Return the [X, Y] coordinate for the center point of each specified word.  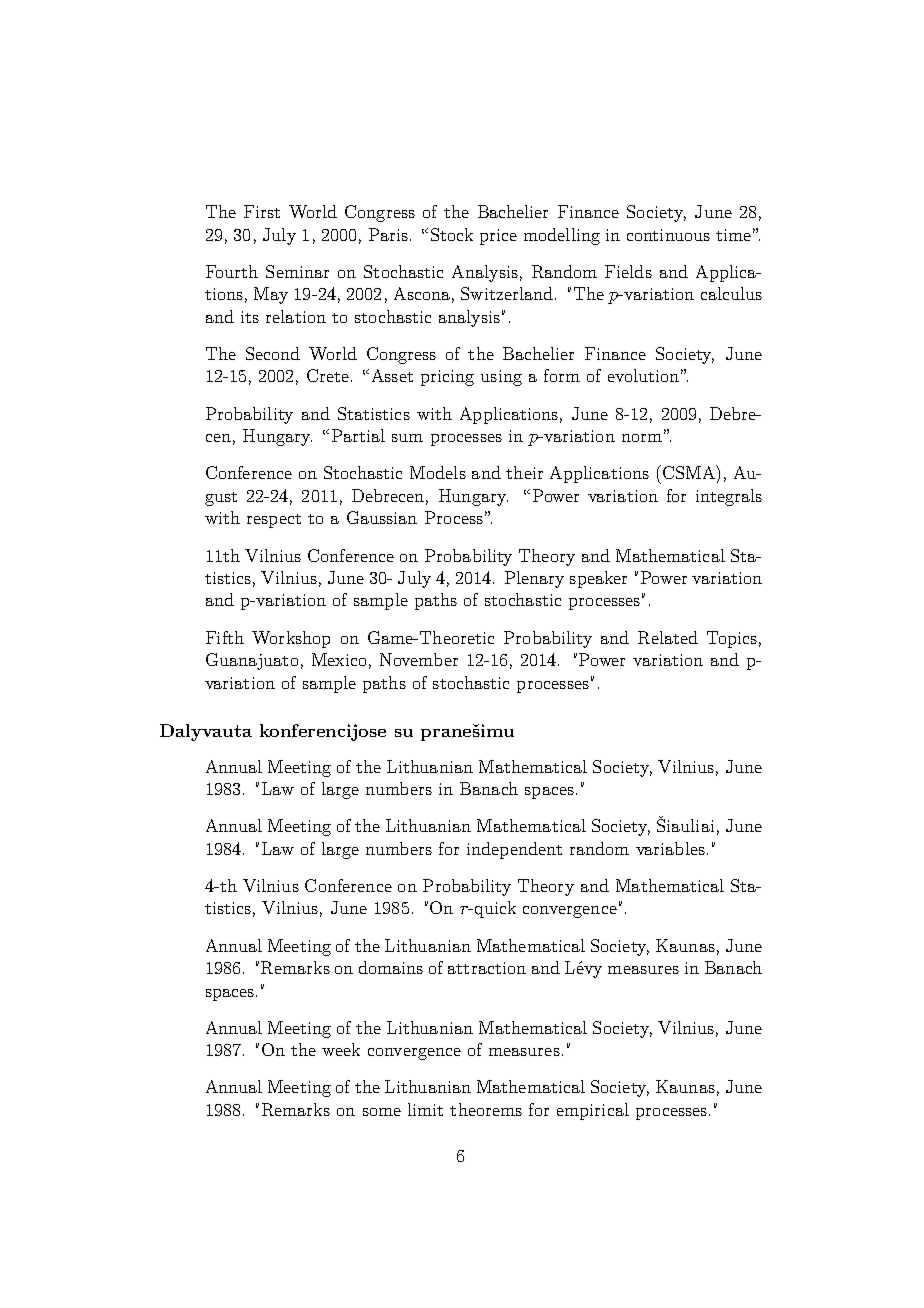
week [341, 1049]
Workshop [291, 639]
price [498, 237]
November [419, 659]
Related [668, 637]
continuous [668, 235]
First [262, 211]
